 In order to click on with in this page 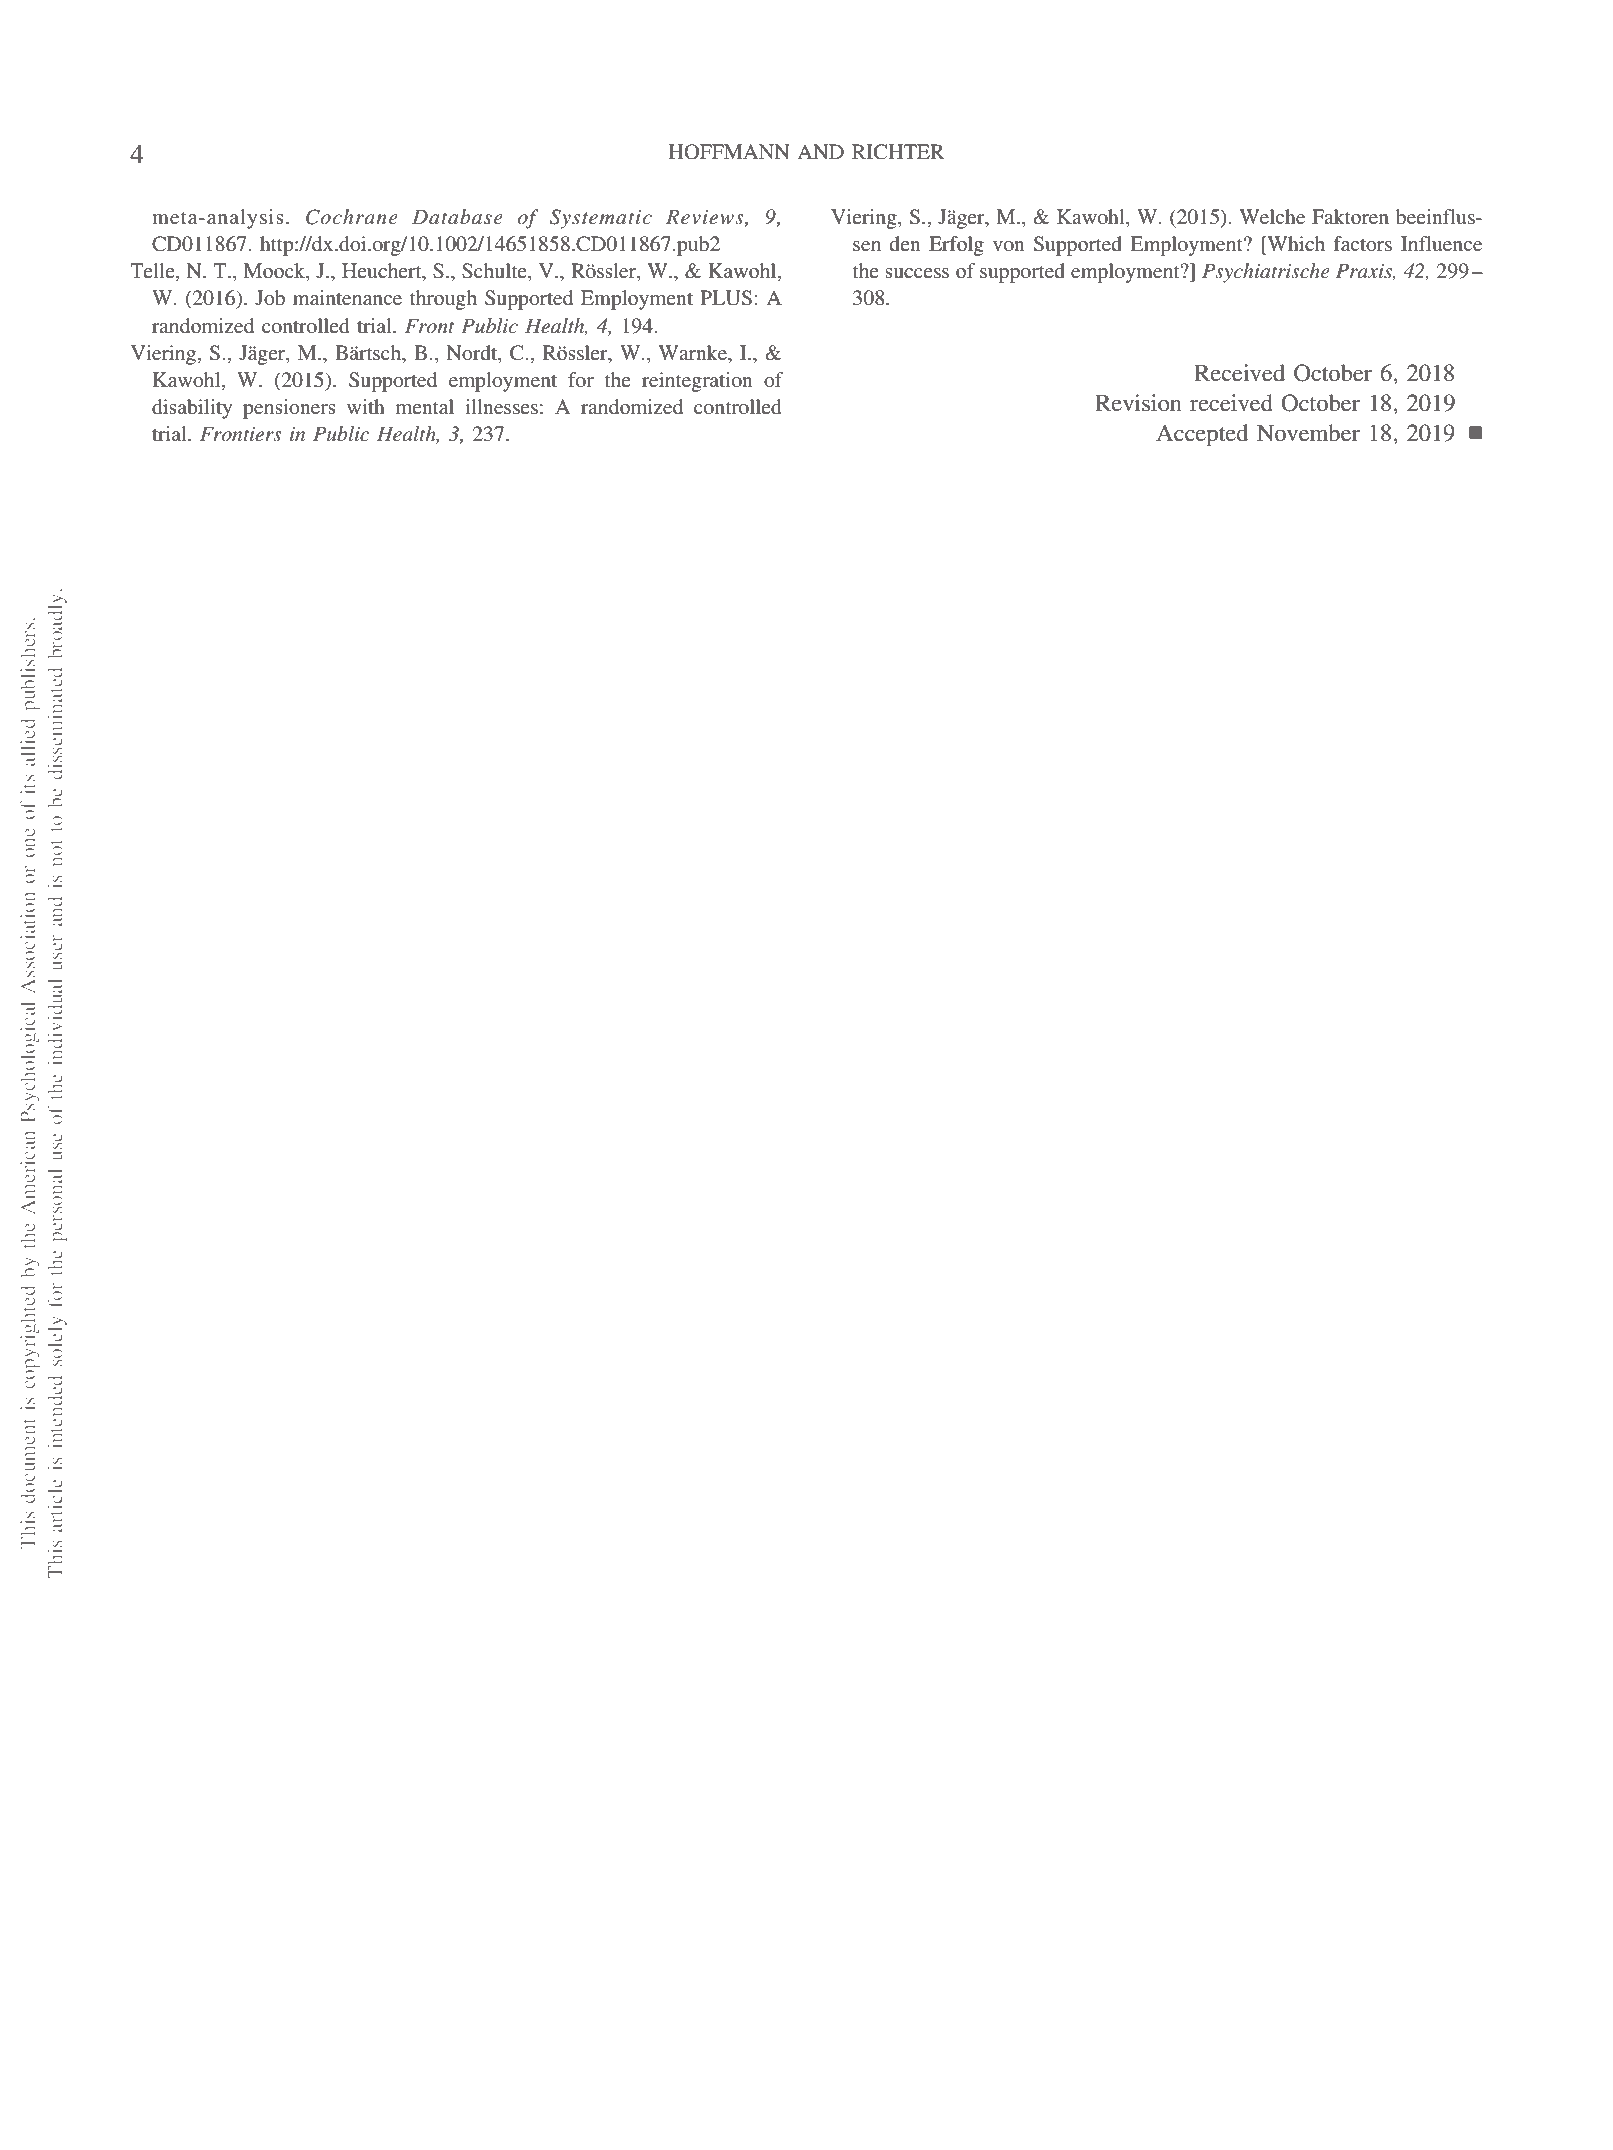, I will do `click(366, 406)`.
